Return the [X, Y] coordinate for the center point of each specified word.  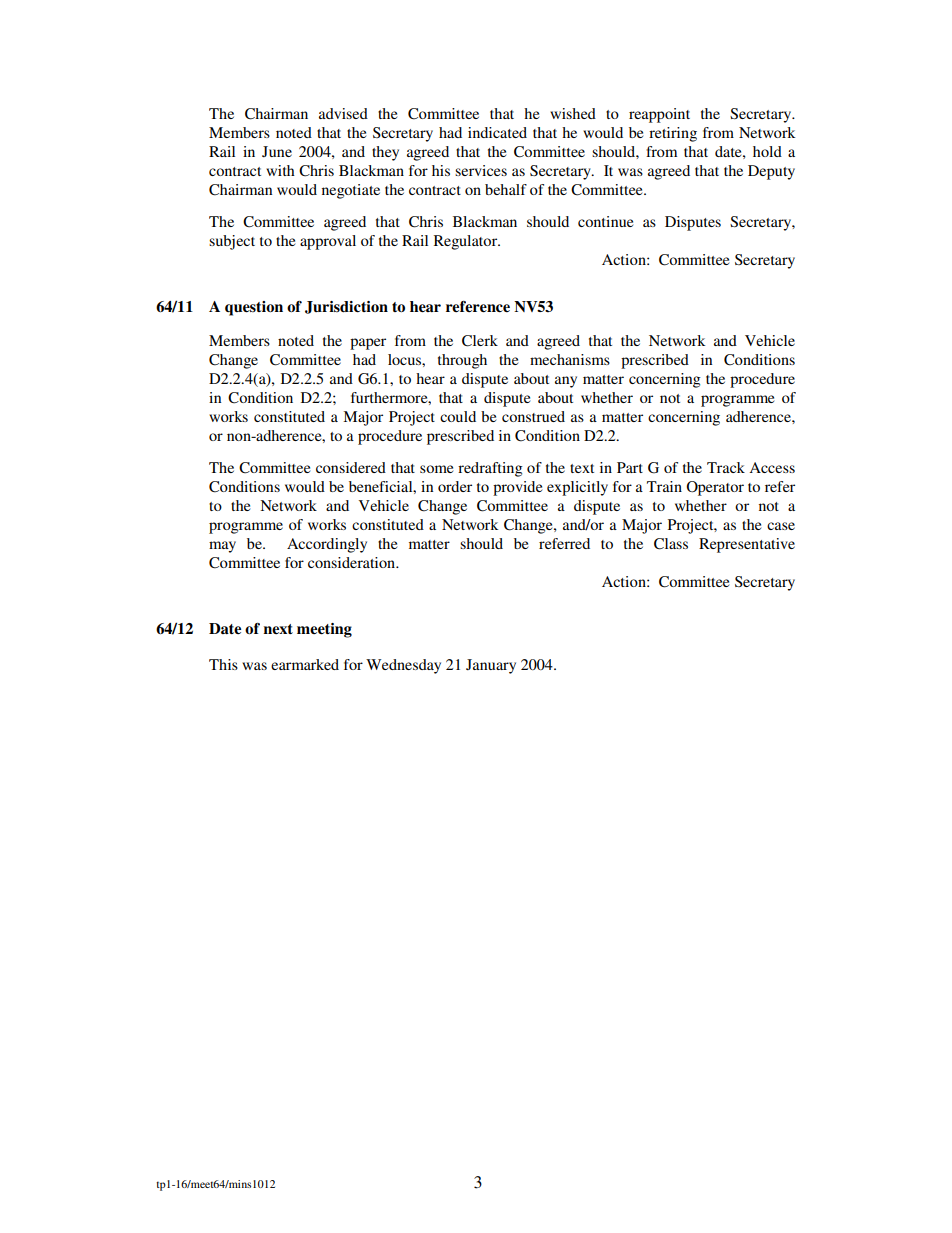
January [491, 666]
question [254, 308]
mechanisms [570, 359]
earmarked [305, 664]
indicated [497, 132]
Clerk [480, 341]
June [277, 151]
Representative [747, 545]
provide [517, 488]
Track [726, 467]
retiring [673, 134]
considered [351, 467]
